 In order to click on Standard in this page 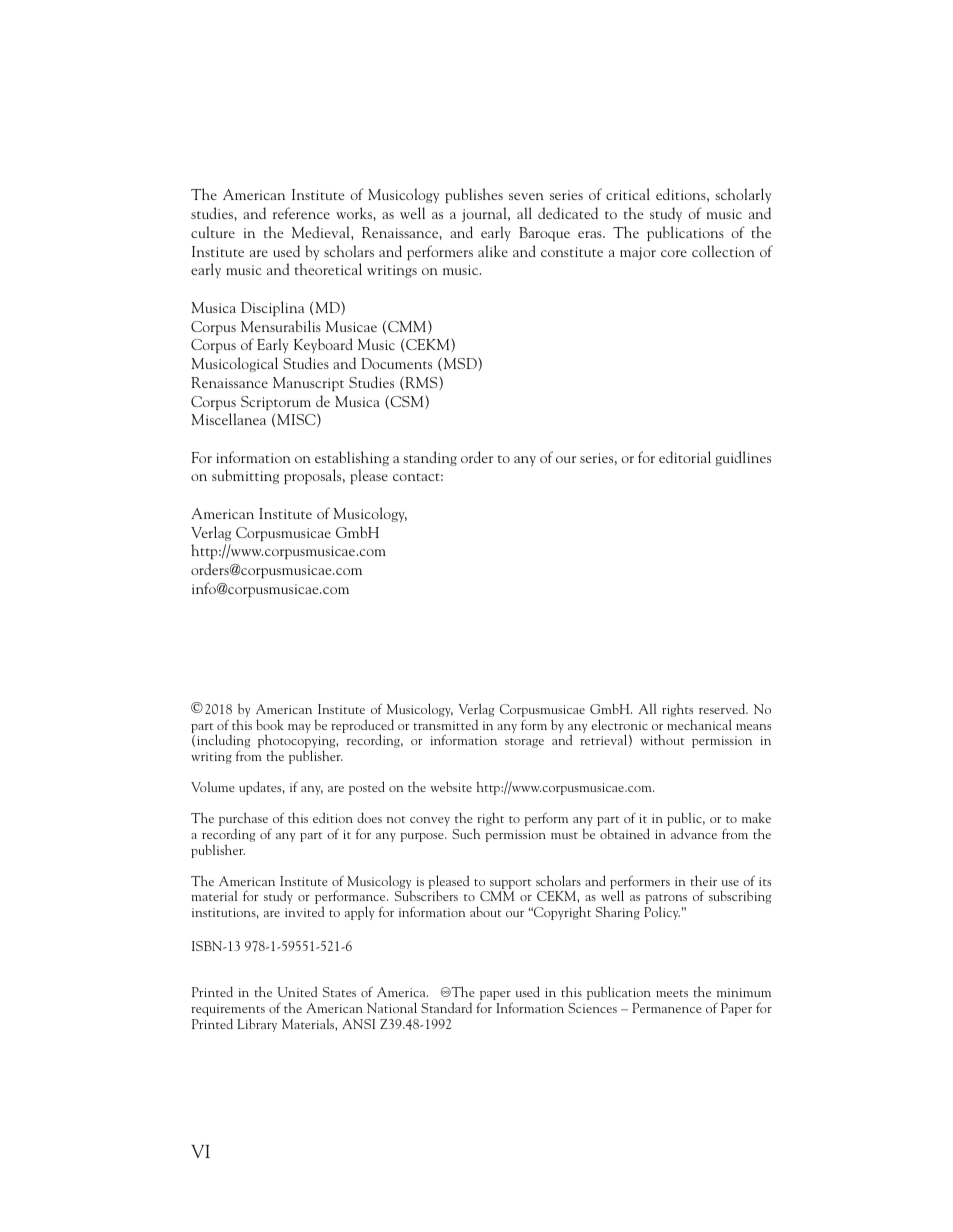, I will do `click(446, 1007)`.
